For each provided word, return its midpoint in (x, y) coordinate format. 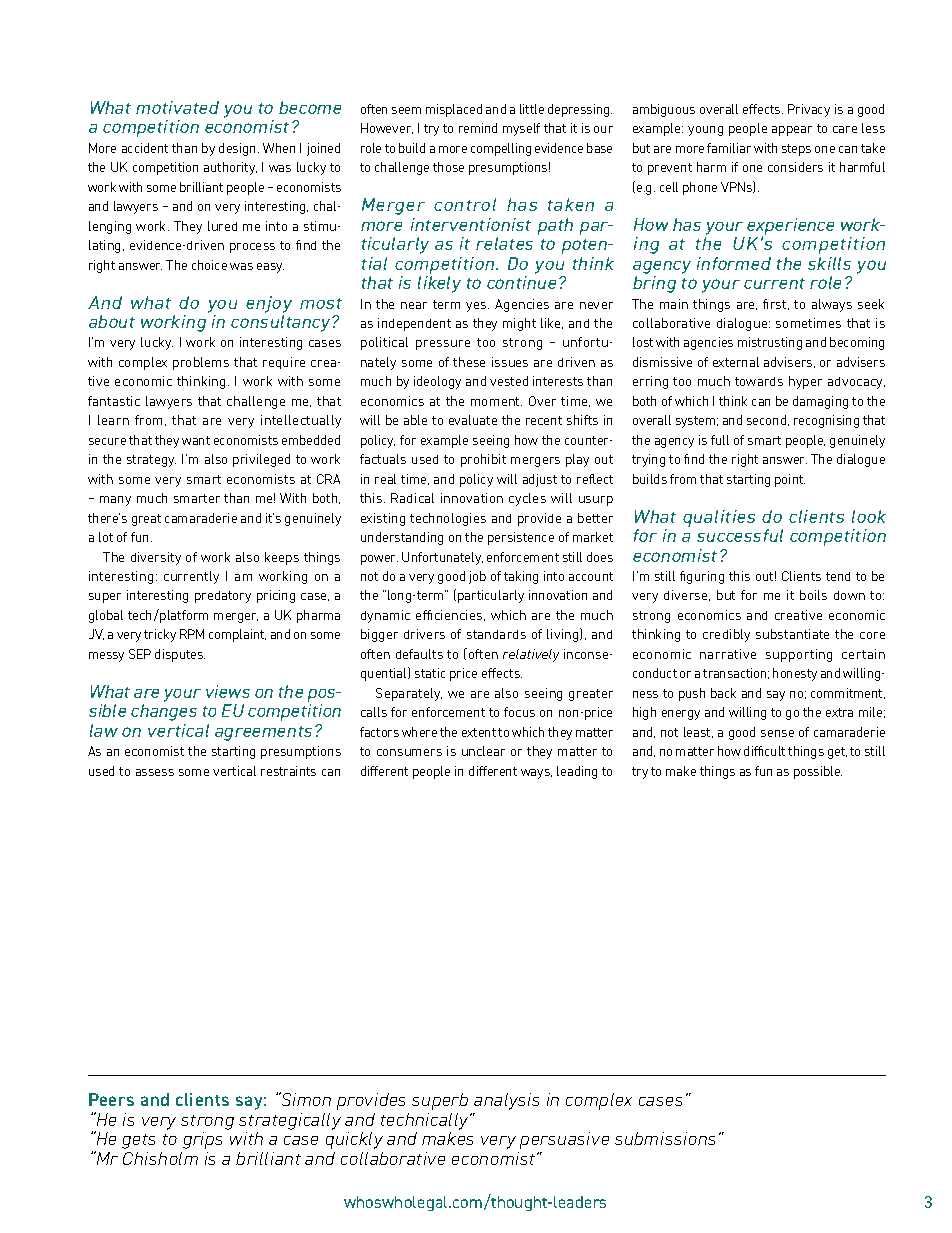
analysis (506, 1101)
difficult (764, 751)
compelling (501, 149)
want (196, 440)
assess (155, 772)
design (239, 149)
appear (792, 131)
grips (202, 1140)
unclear (483, 751)
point (790, 480)
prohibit (483, 460)
